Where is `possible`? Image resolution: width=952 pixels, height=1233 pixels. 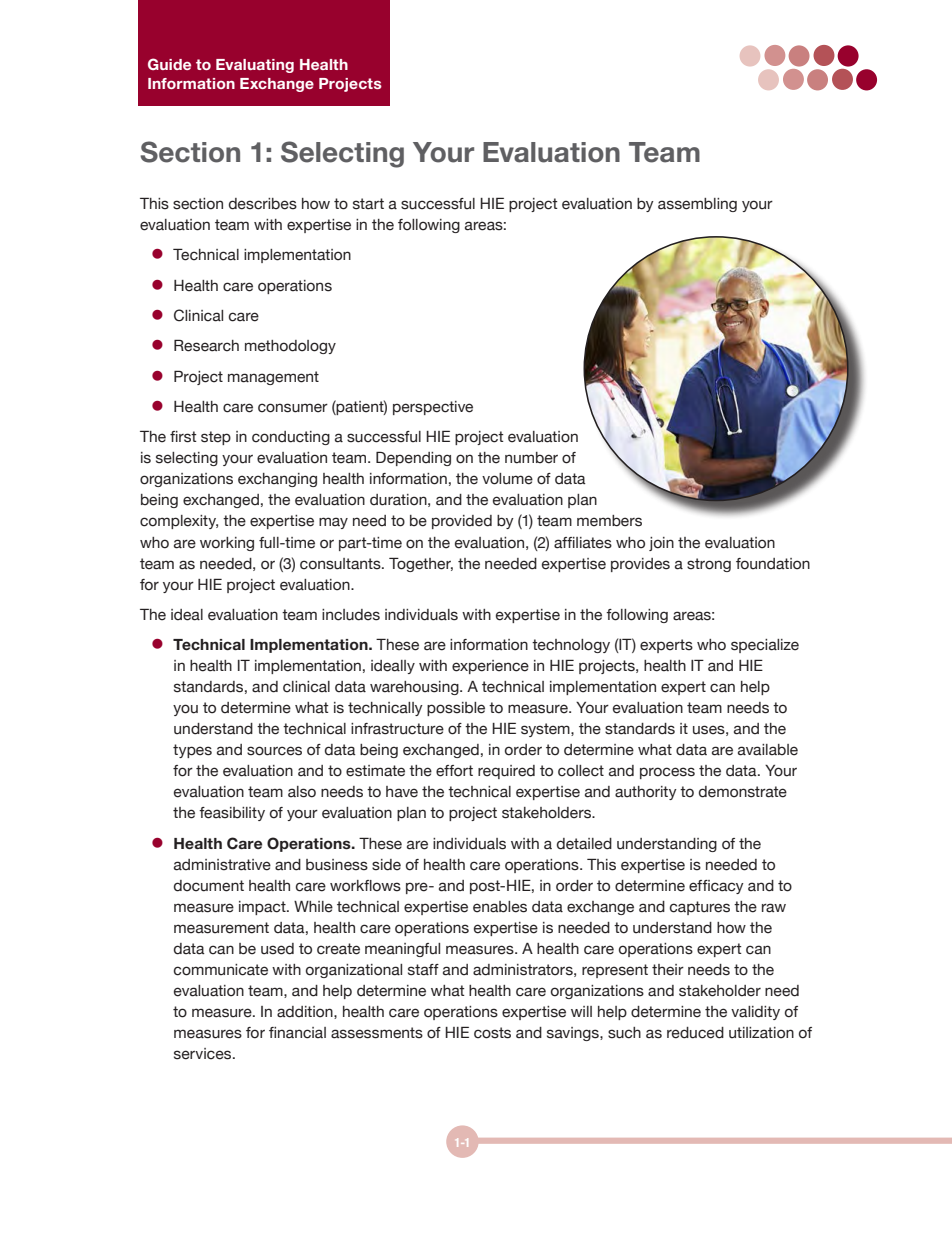 possible is located at coordinates (456, 709).
